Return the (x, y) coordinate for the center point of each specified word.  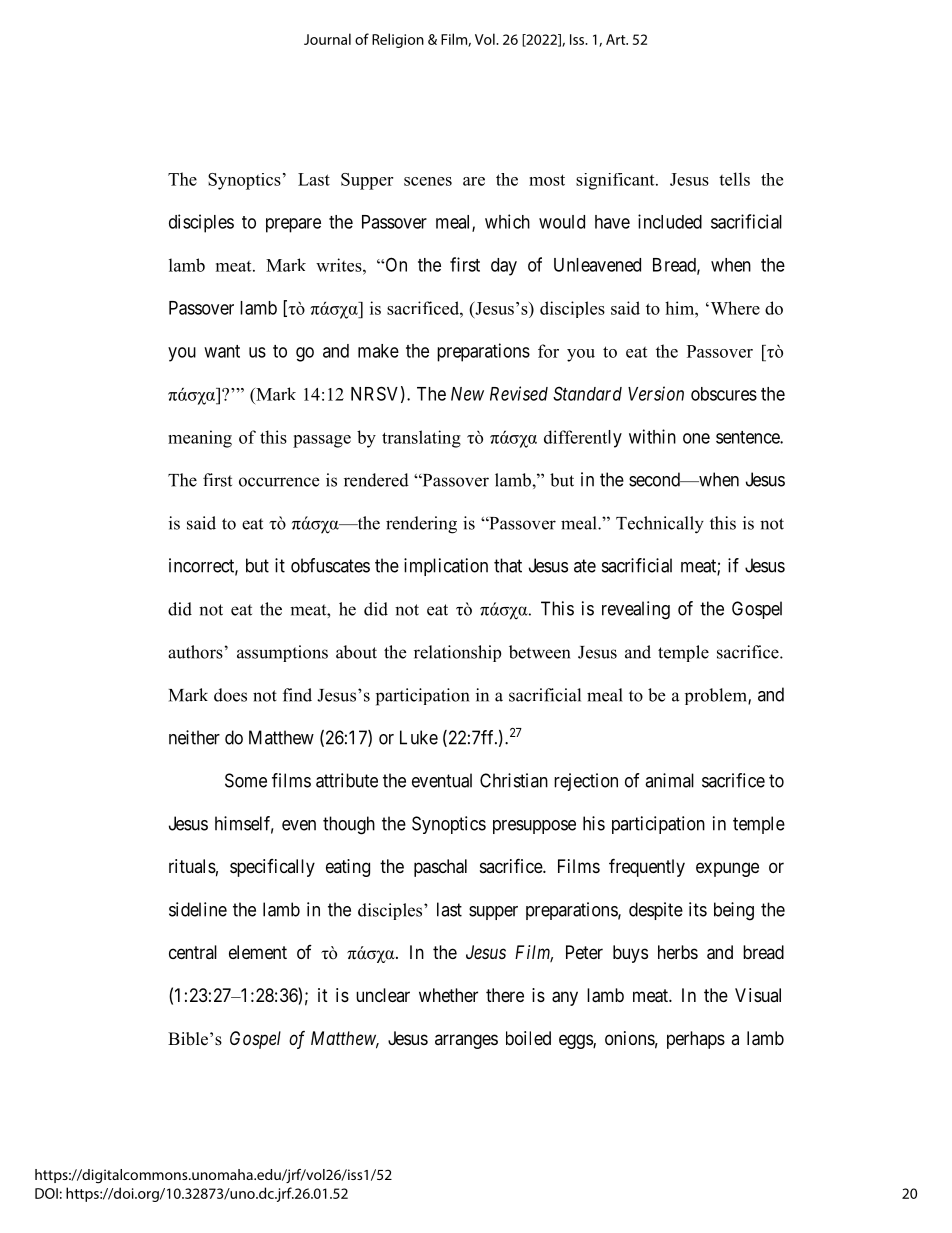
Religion (398, 40)
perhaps (696, 1040)
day (504, 267)
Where (734, 308)
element (258, 952)
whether (448, 995)
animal (669, 780)
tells (734, 179)
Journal (327, 39)
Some (246, 780)
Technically (660, 525)
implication (446, 567)
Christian (514, 780)
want (222, 351)
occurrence (279, 482)
